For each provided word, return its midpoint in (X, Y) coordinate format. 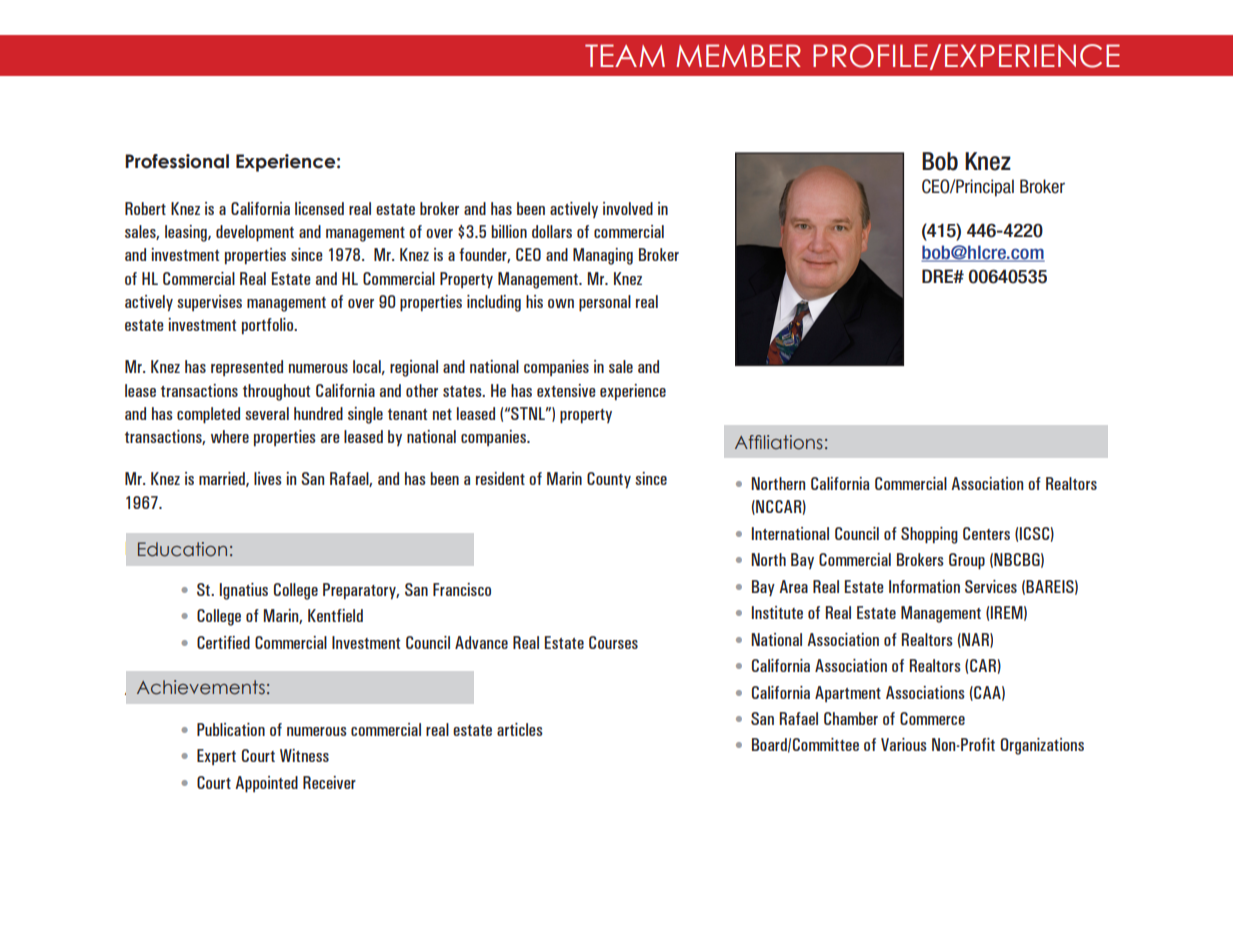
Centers (986, 533)
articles (520, 729)
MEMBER (738, 55)
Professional (177, 161)
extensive (566, 390)
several (267, 413)
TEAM (625, 55)
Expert (216, 757)
